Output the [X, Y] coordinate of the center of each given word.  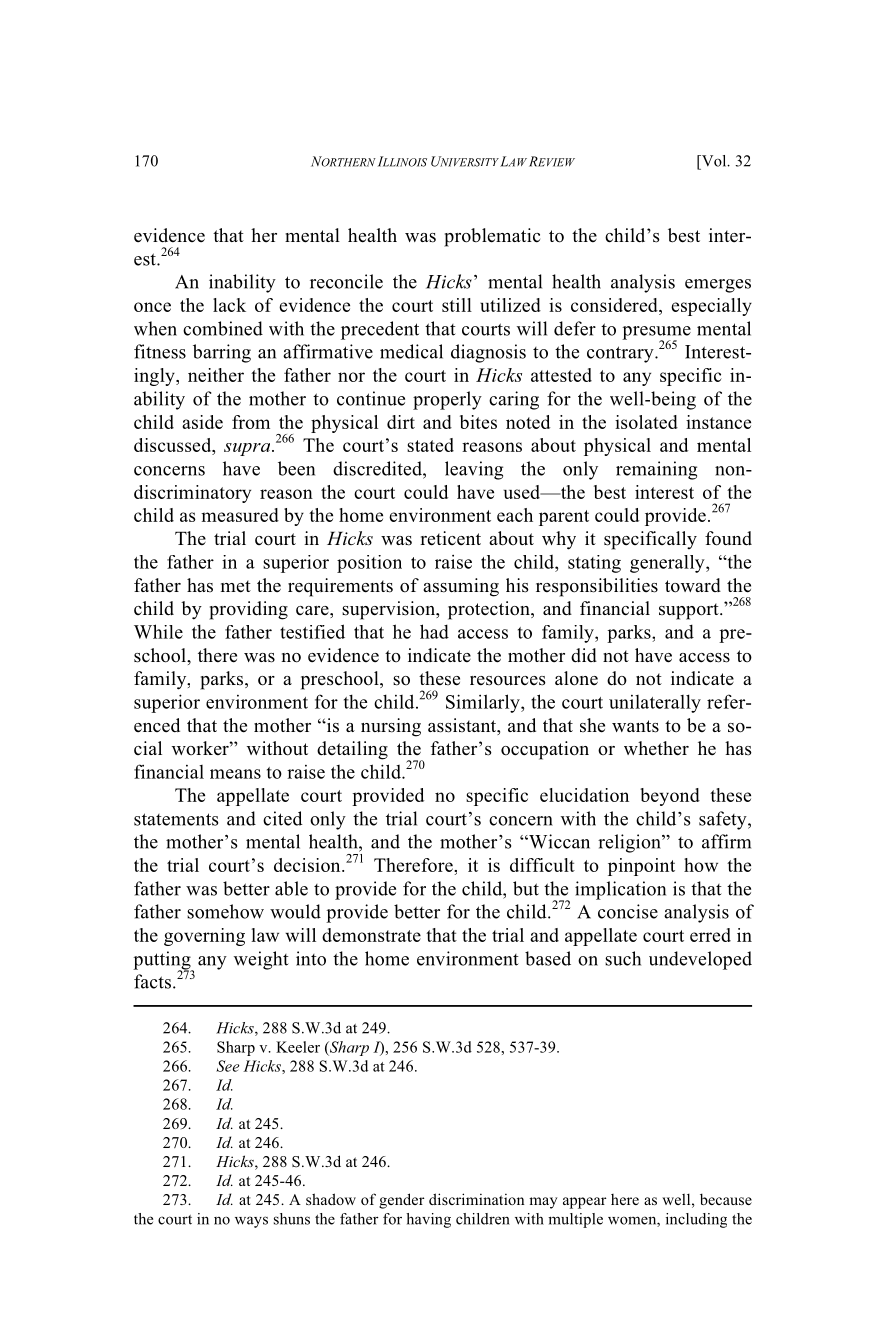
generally [668, 564]
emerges [718, 286]
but [526, 888]
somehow [225, 911]
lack [229, 305]
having [428, 1220]
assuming [461, 587]
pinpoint [641, 867]
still [457, 305]
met [236, 586]
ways [251, 1222]
